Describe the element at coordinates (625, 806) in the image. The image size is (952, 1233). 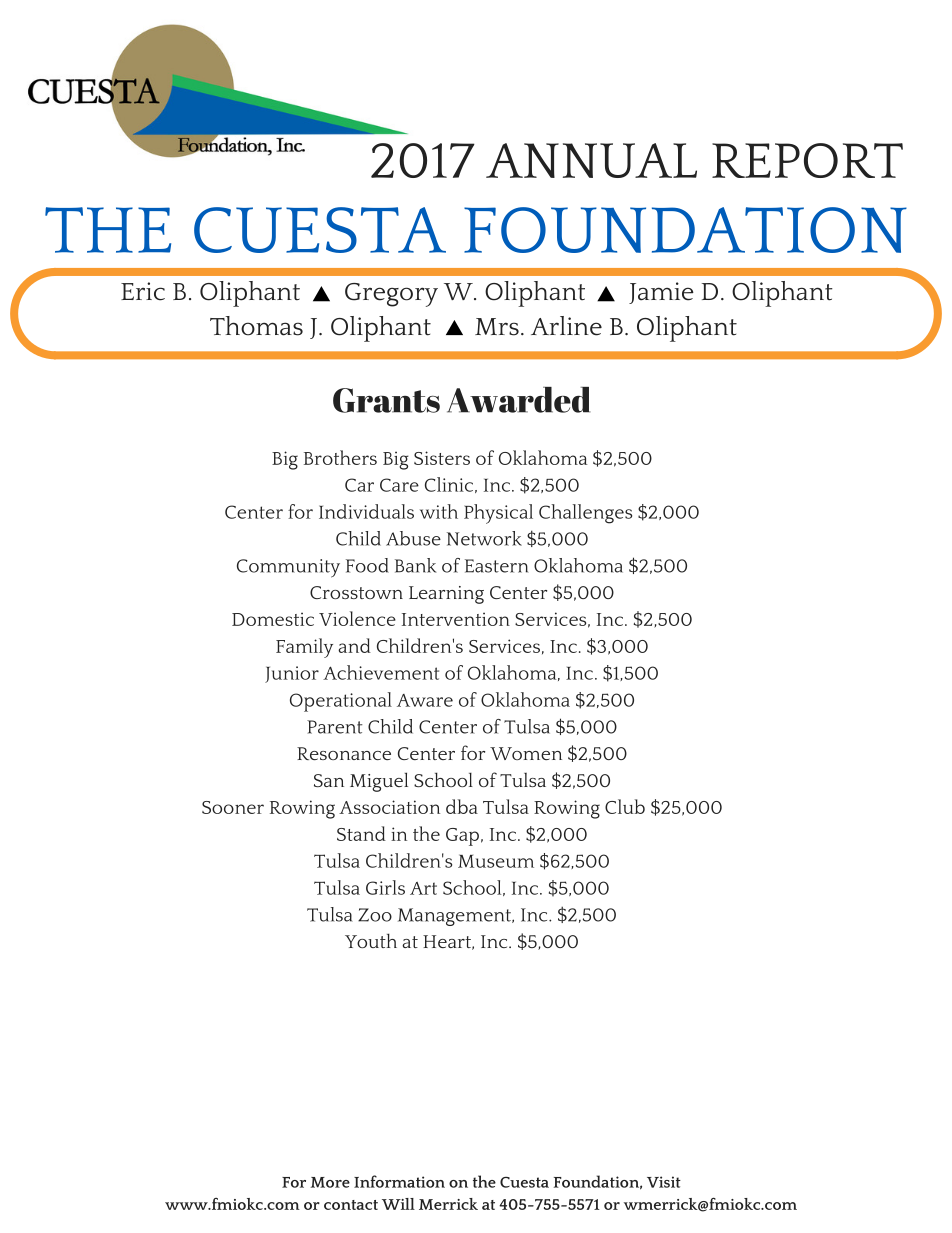
I see `Club` at that location.
